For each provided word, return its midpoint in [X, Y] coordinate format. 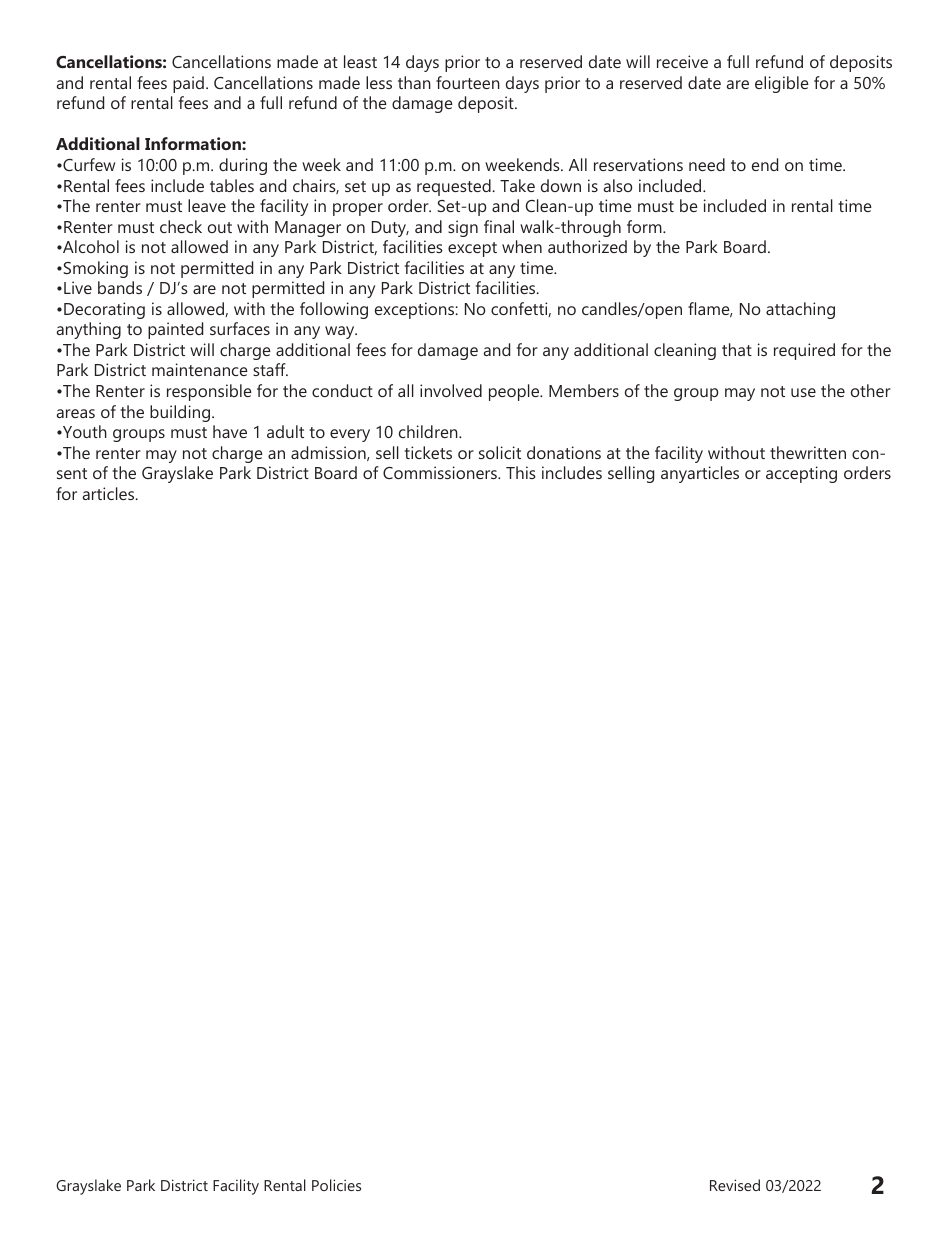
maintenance [200, 369]
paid [188, 84]
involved [451, 390]
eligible [782, 84]
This [521, 472]
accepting [801, 474]
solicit [500, 452]
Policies [336, 1185]
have [230, 431]
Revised [735, 1185]
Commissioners [441, 472]
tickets [428, 452]
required [804, 351]
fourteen [468, 82]
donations [564, 452]
